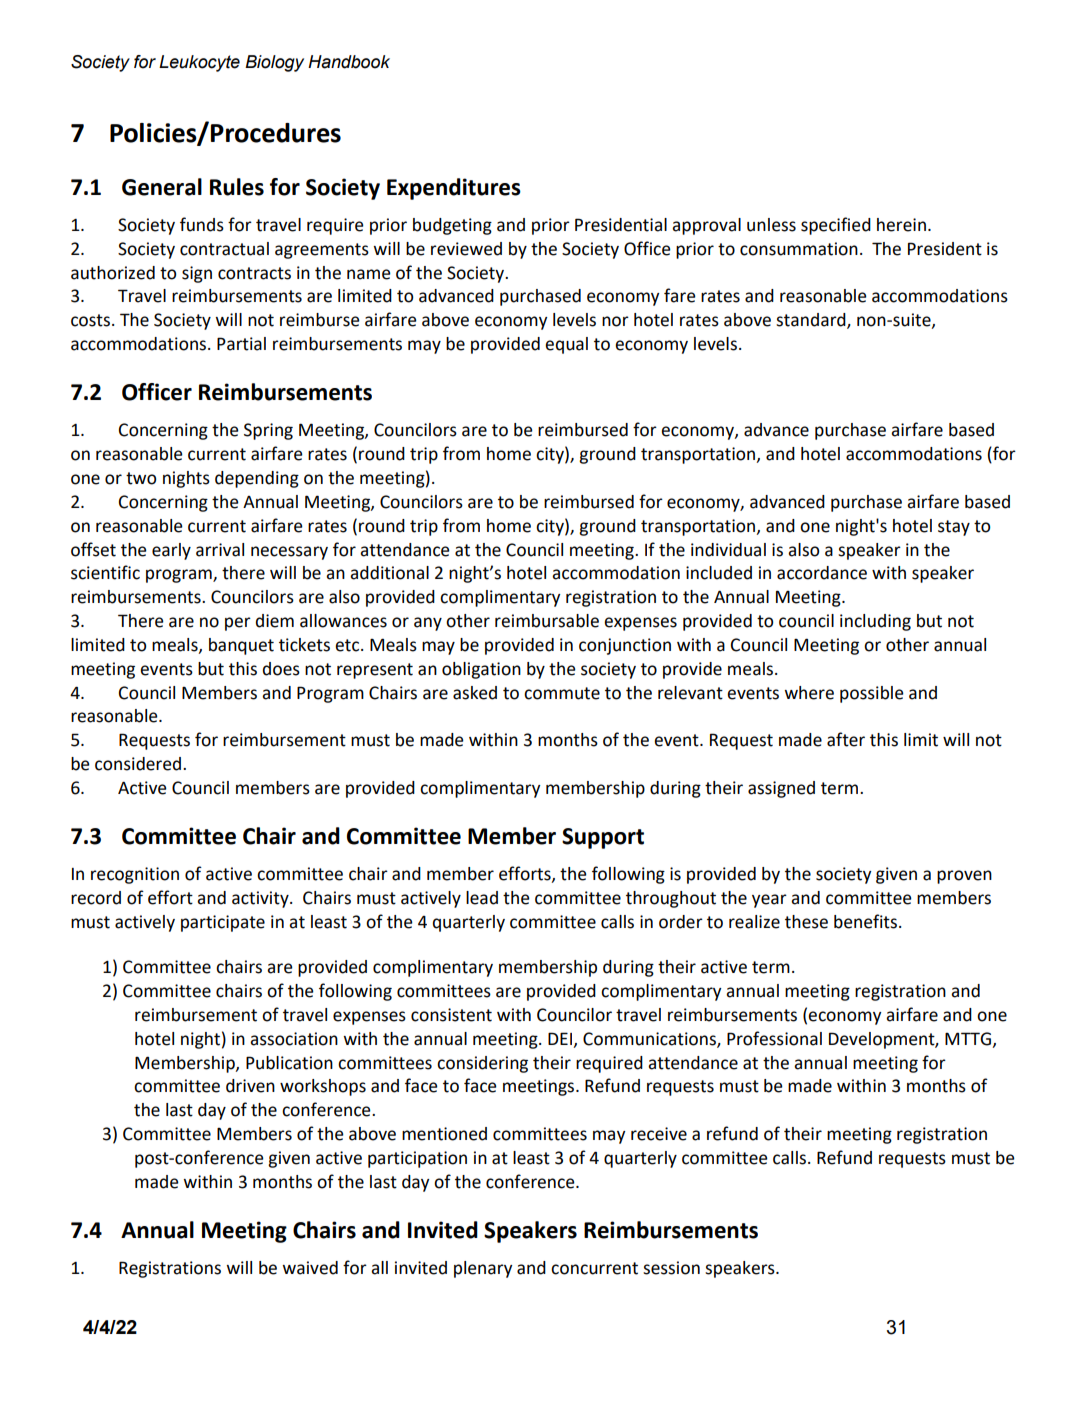 The image size is (1087, 1407). What do you see at coordinates (199, 63) in the screenshot?
I see `Leukocyte` at bounding box center [199, 63].
